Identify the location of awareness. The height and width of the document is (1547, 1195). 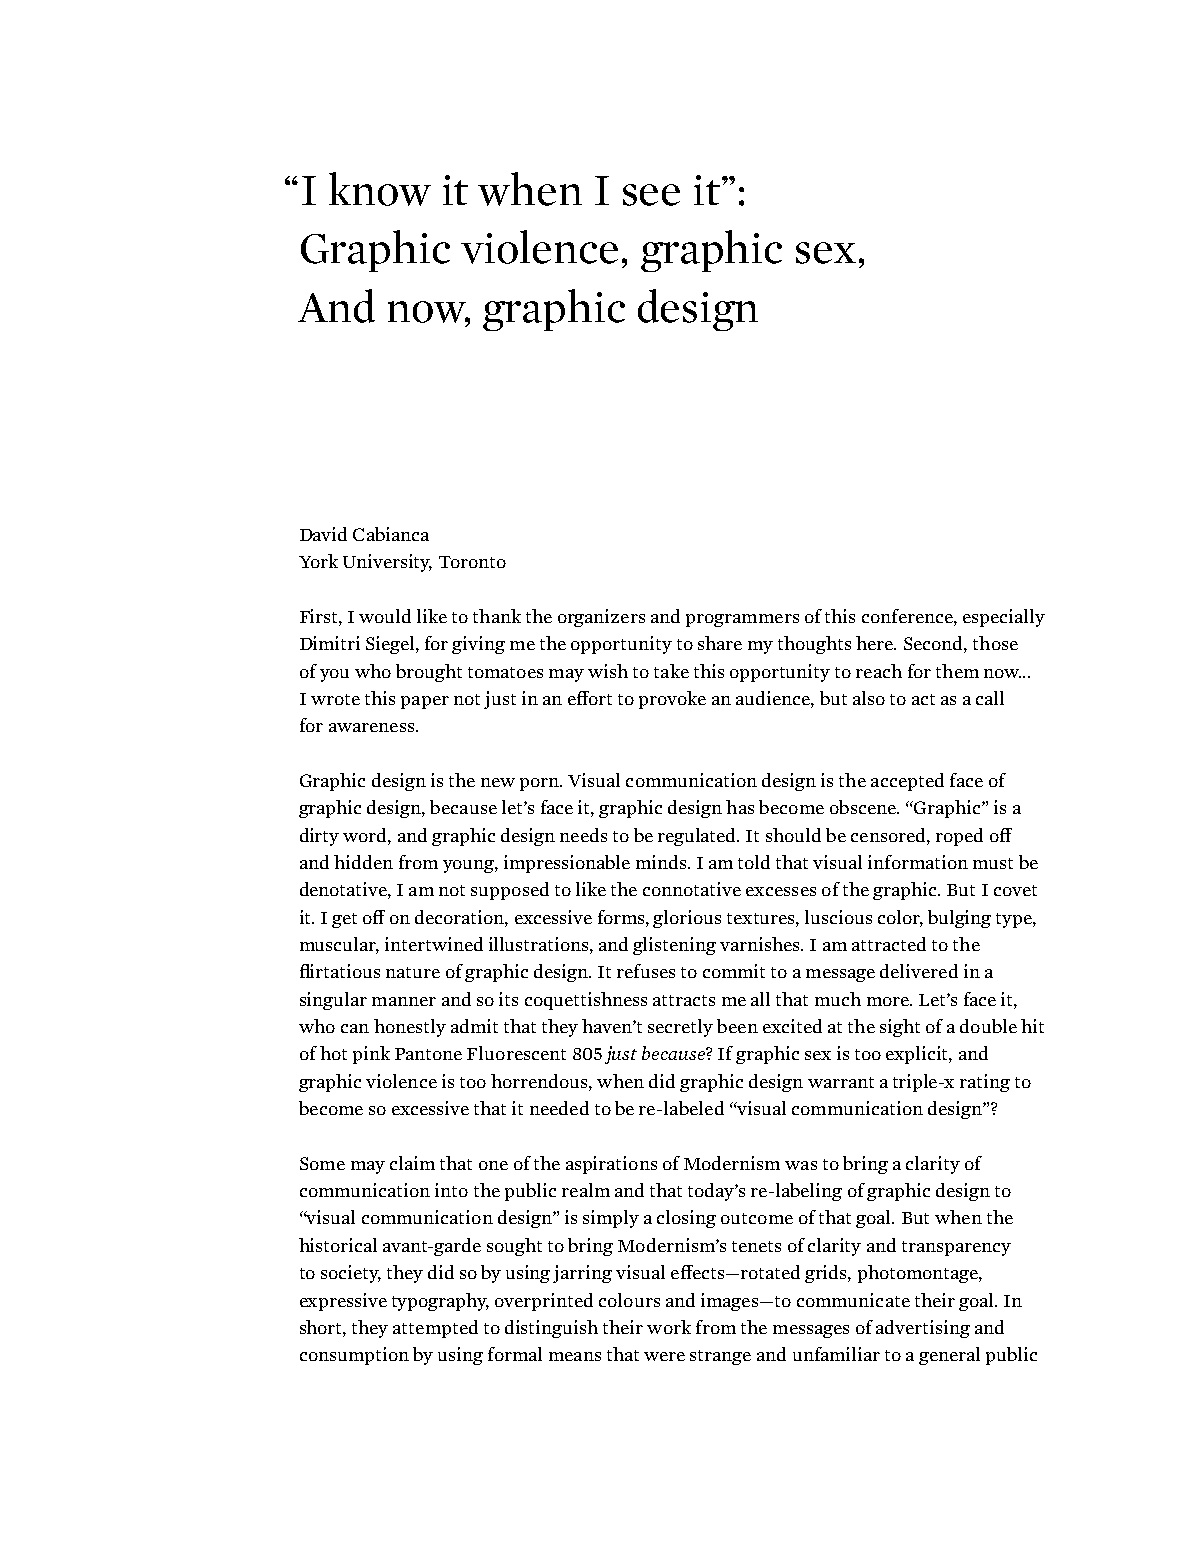
(373, 727).
